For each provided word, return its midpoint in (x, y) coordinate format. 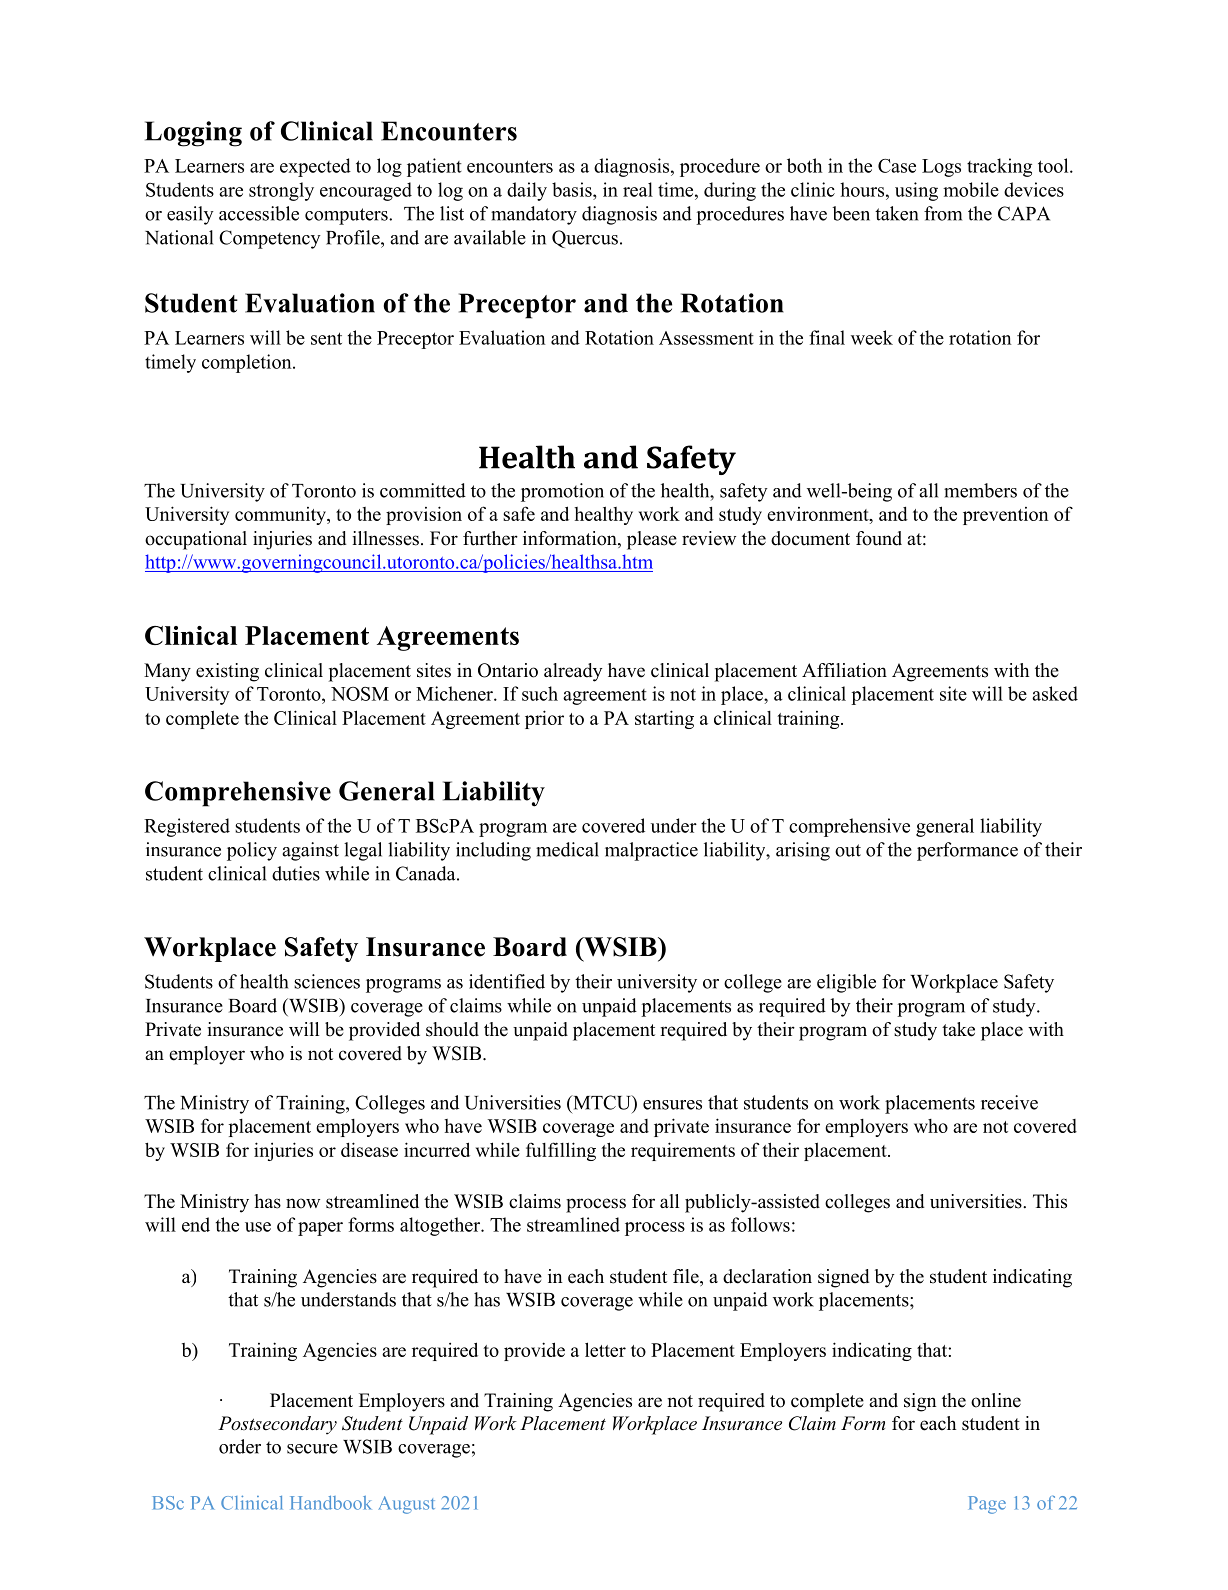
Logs (941, 168)
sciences (327, 981)
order (240, 1446)
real (638, 189)
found (879, 538)
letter (605, 1349)
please (652, 540)
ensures (672, 1105)
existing (227, 672)
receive (1009, 1102)
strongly (281, 191)
